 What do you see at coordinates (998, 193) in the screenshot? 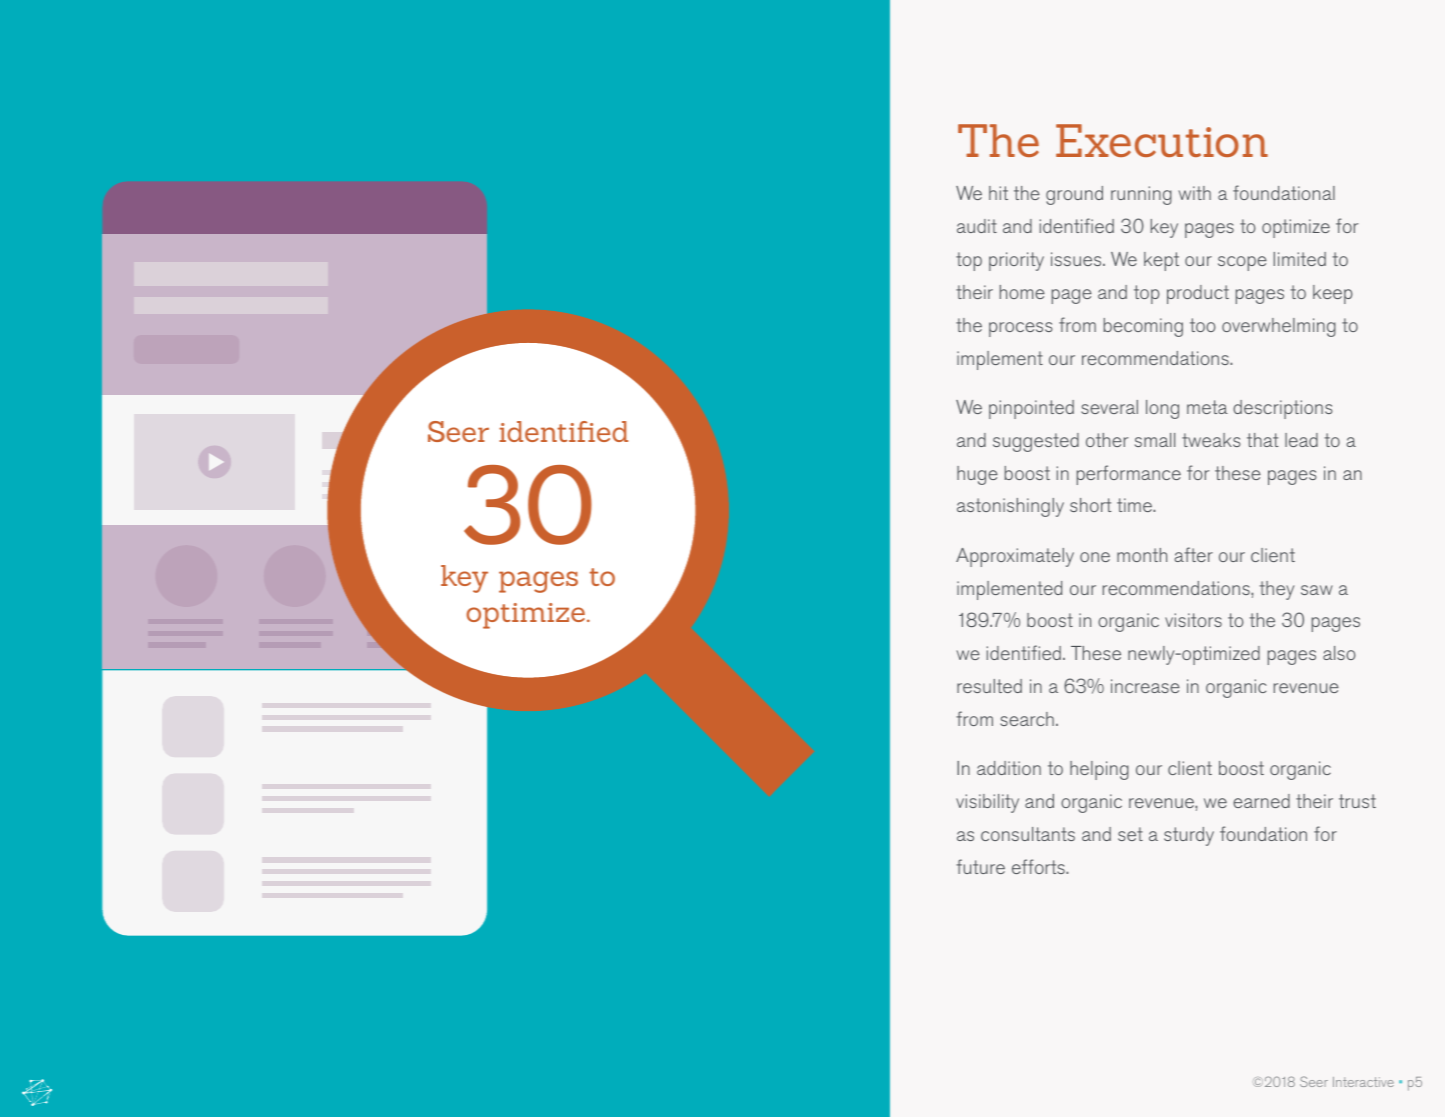
I see `hit` at bounding box center [998, 193].
